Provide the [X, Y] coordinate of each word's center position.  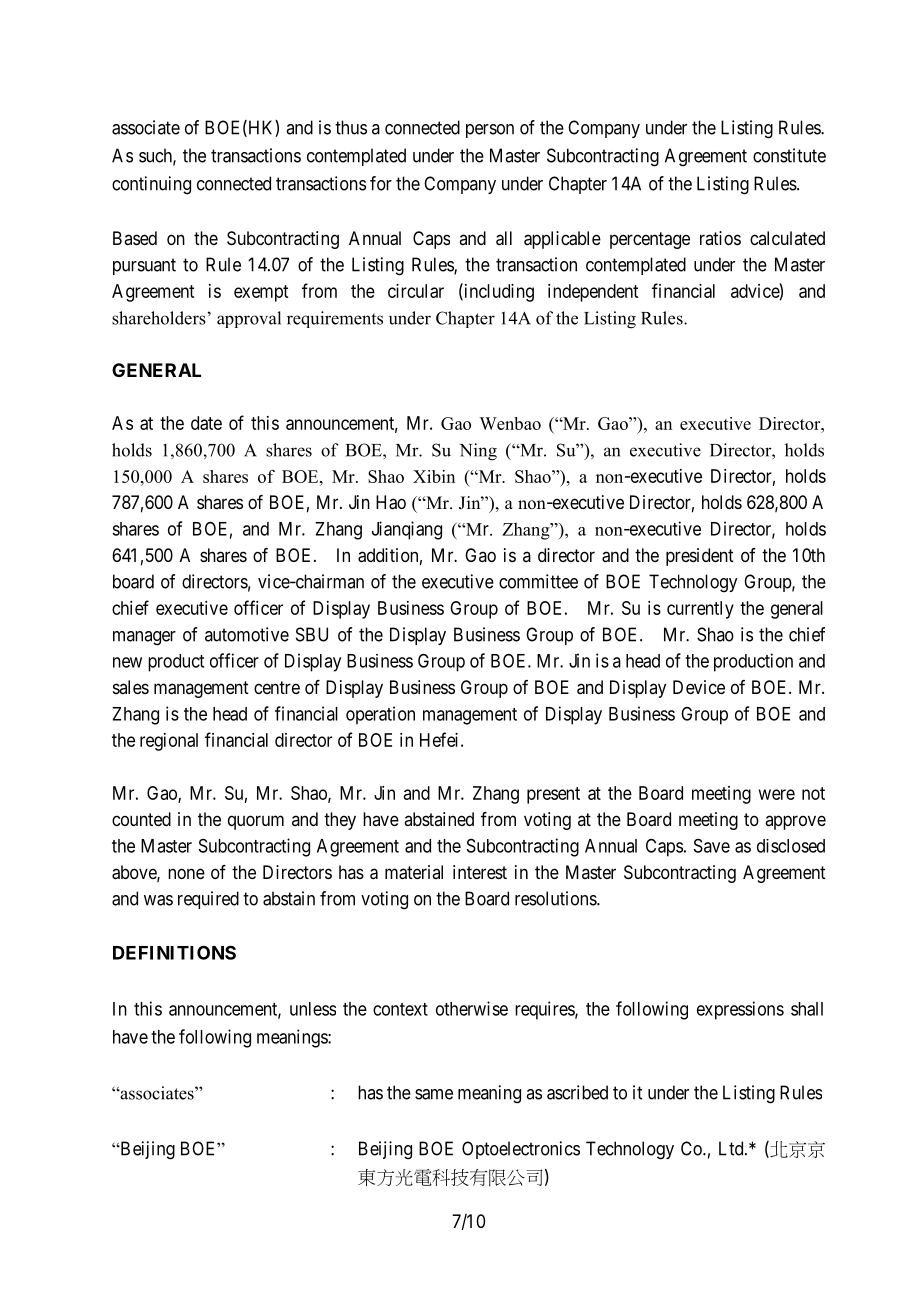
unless [313, 1009]
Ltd [732, 1148]
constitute [789, 155]
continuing [151, 185]
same [434, 1094]
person [490, 131]
